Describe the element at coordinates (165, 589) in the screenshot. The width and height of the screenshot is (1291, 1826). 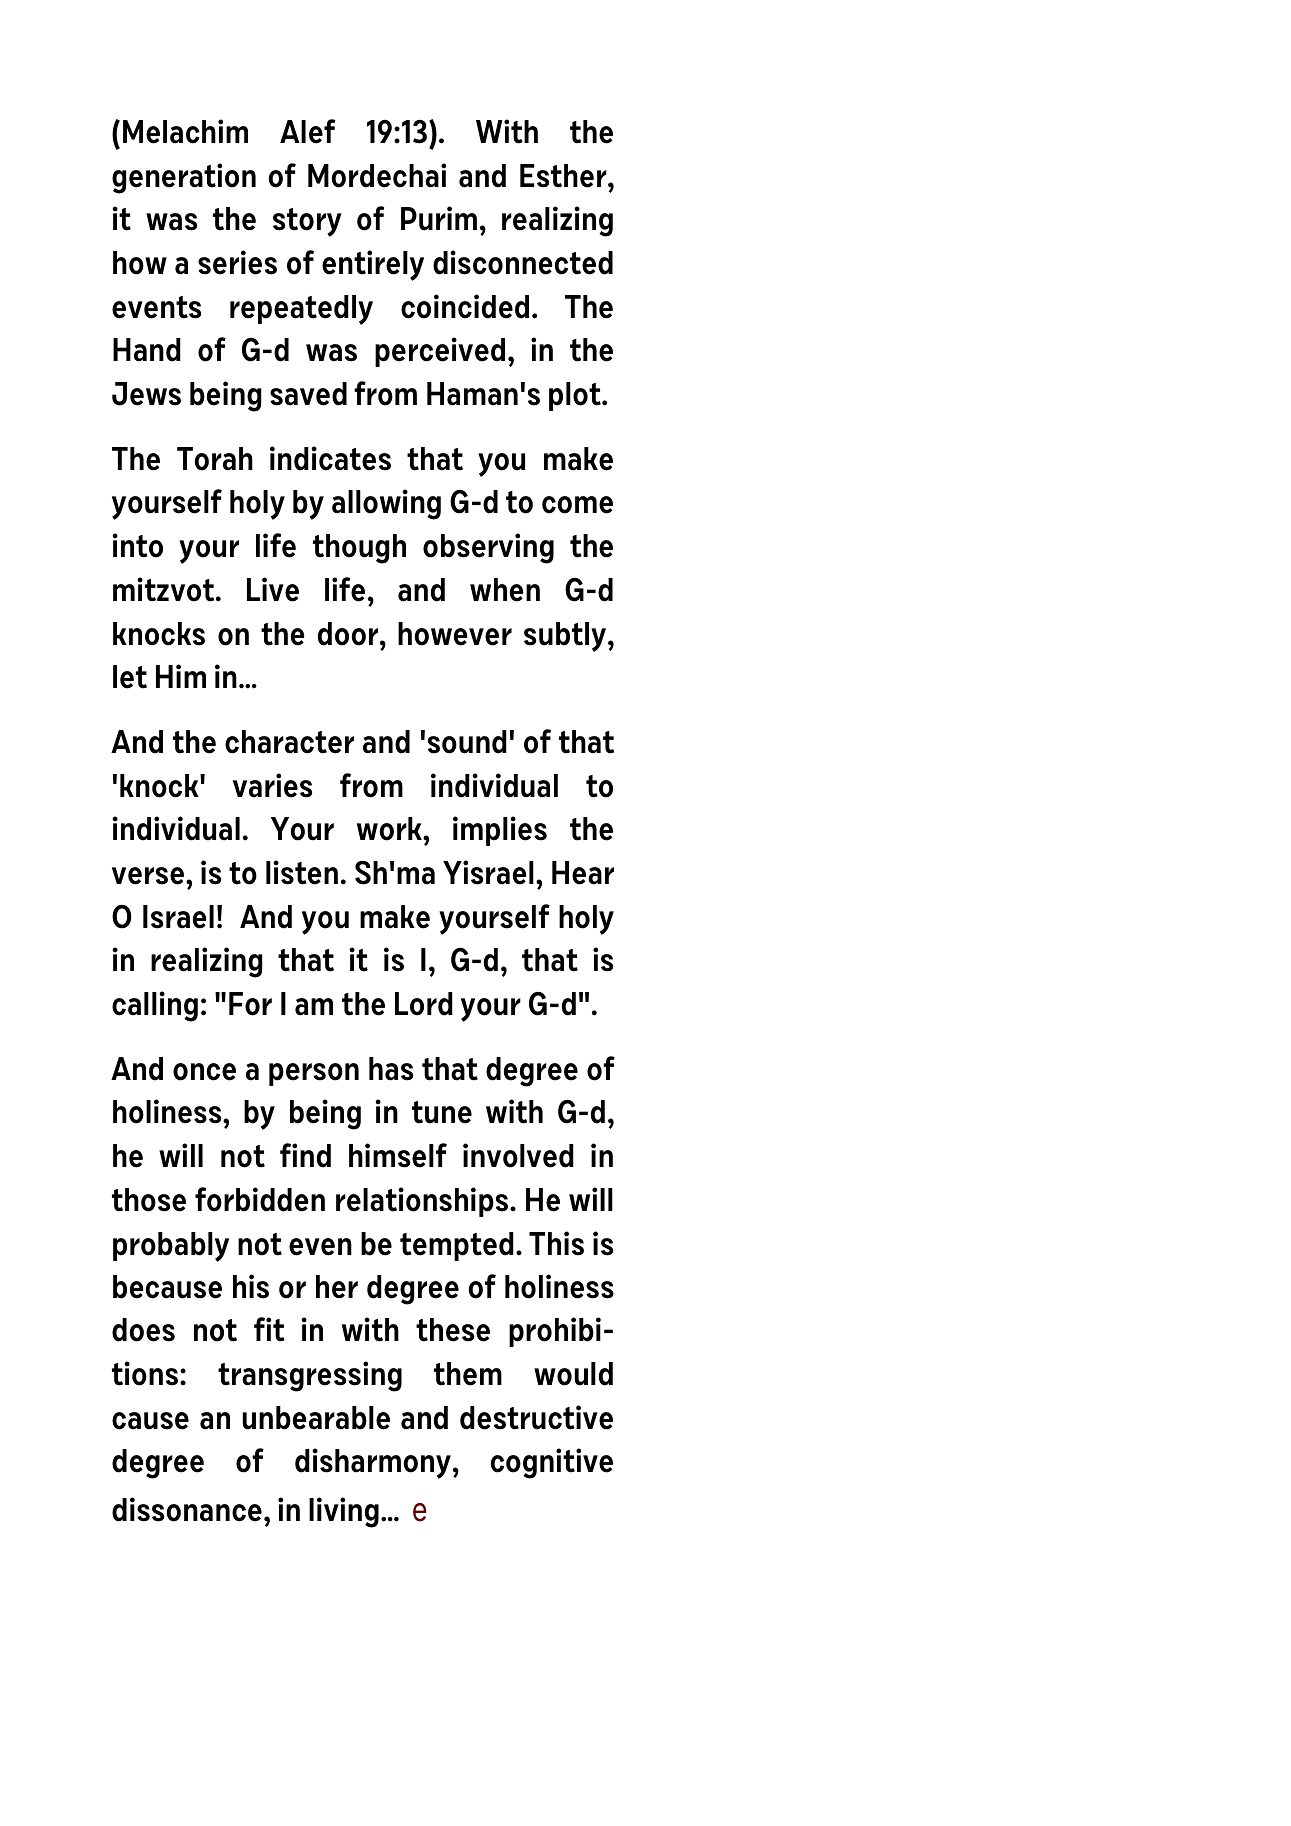
I see `mitzvot` at that location.
